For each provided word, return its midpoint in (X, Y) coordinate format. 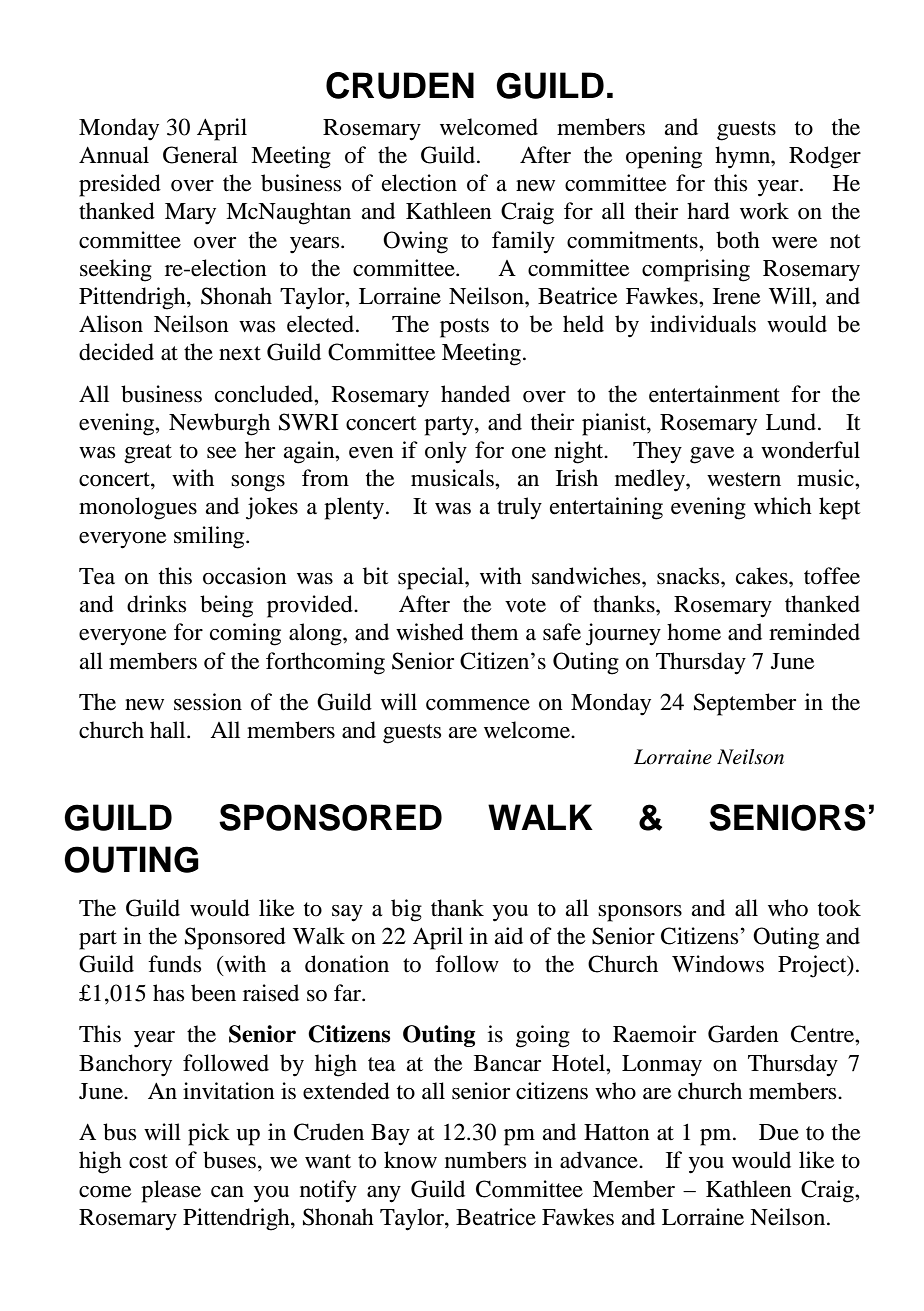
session (208, 702)
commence (478, 705)
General (200, 155)
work (764, 211)
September (745, 704)
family (523, 242)
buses (229, 1160)
